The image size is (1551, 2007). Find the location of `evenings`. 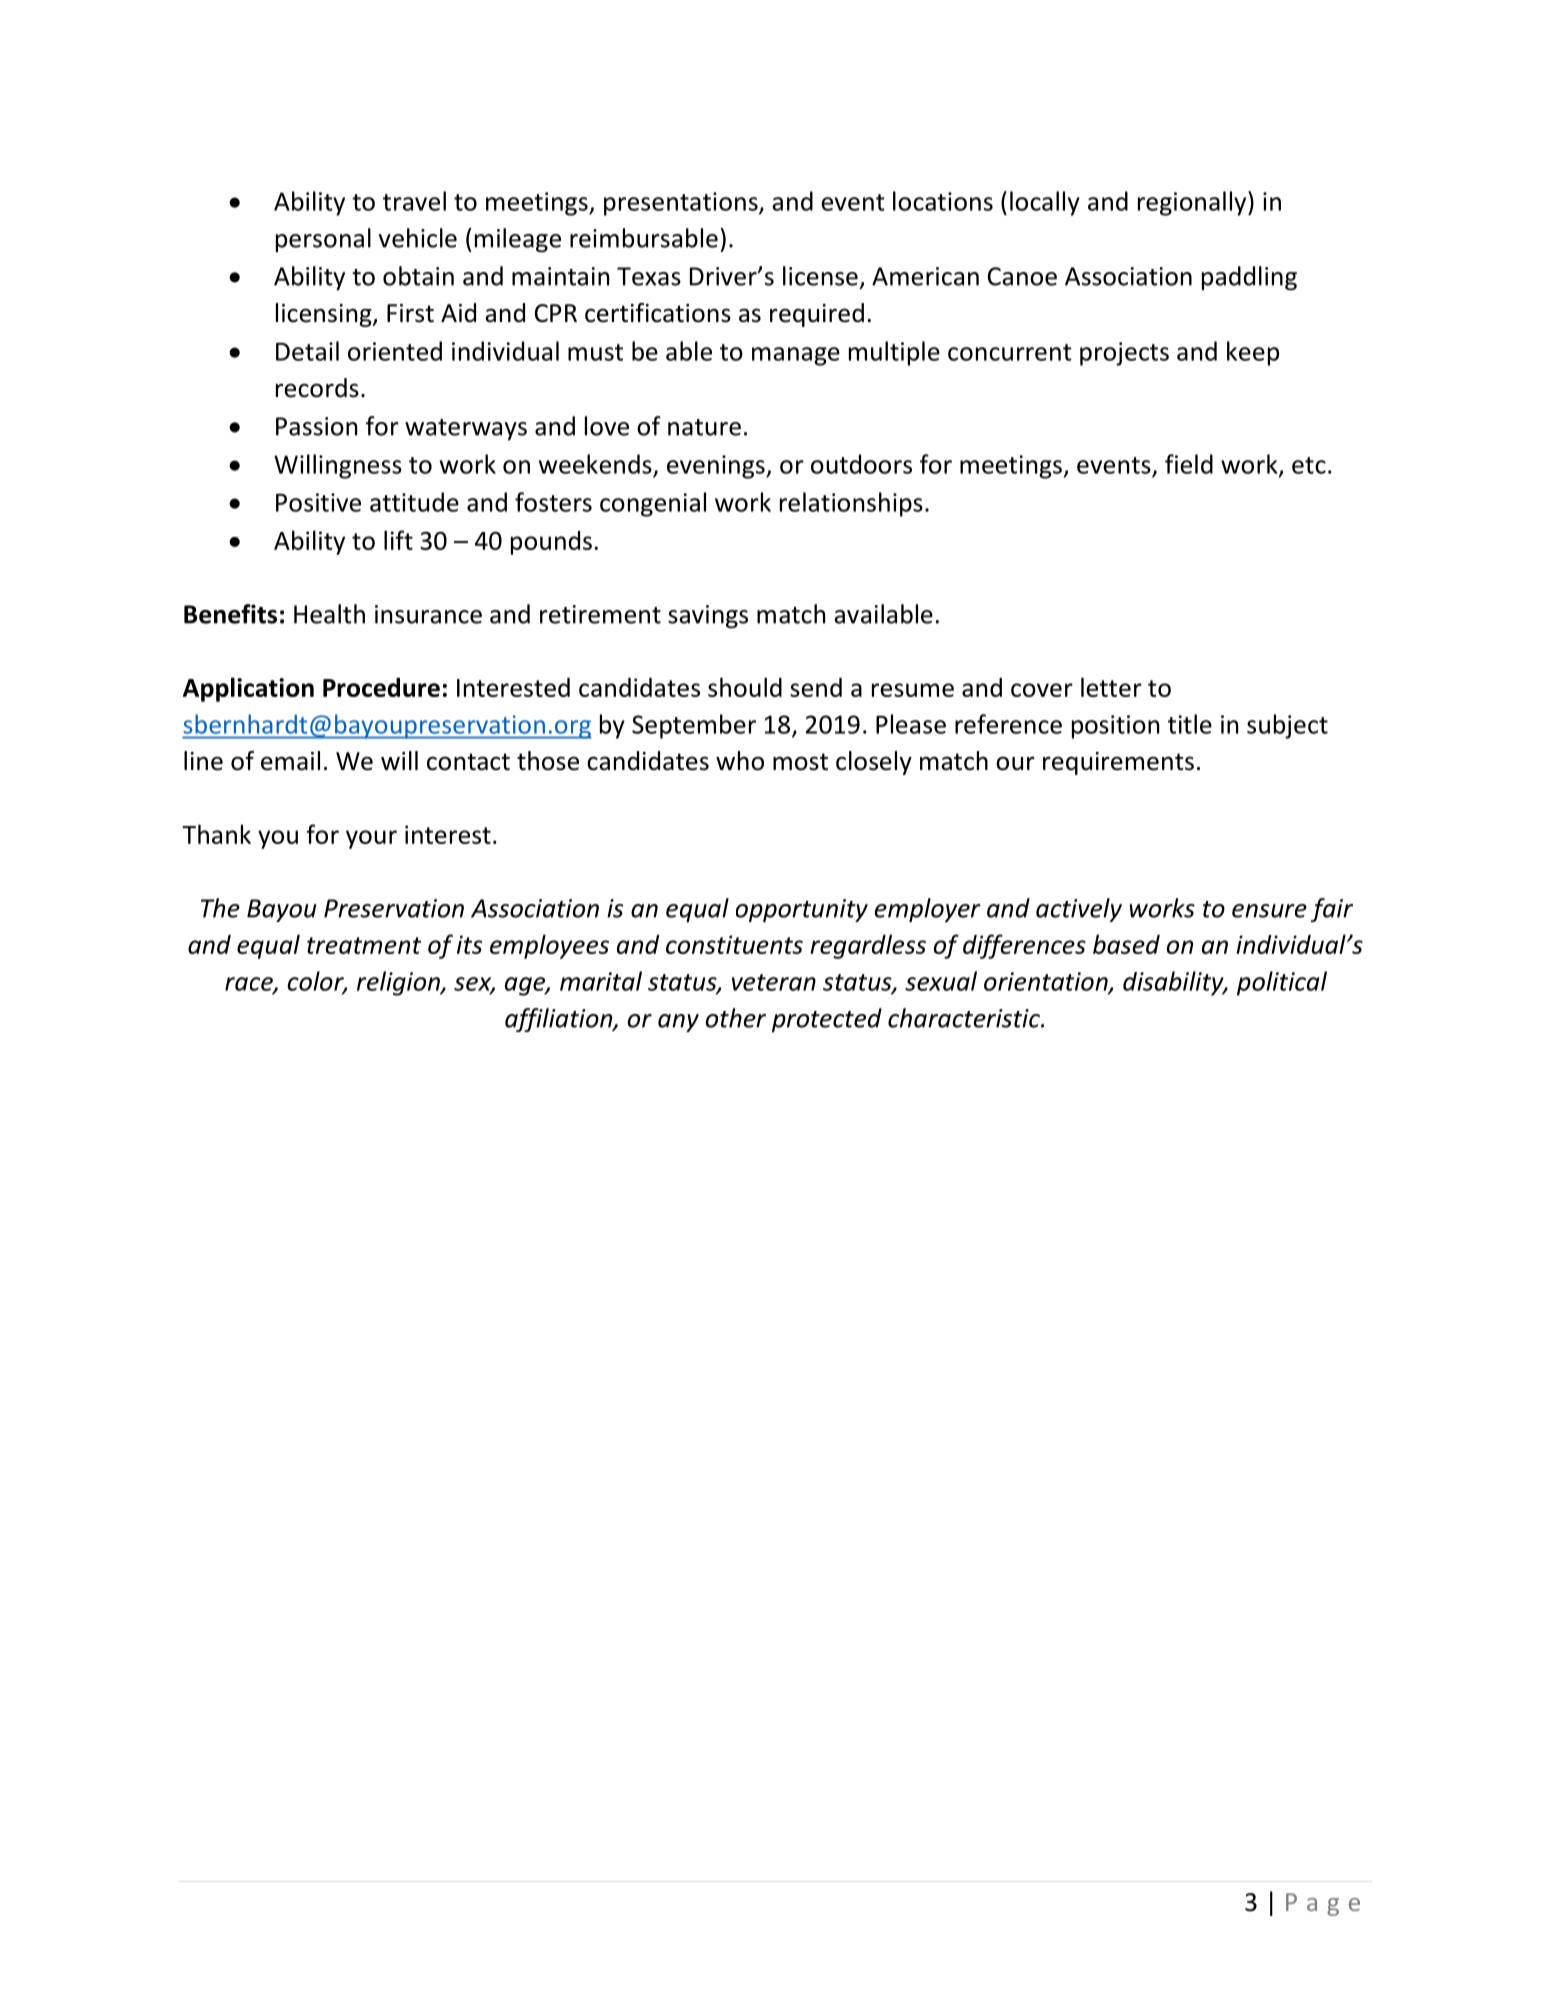

evenings is located at coordinates (717, 467).
